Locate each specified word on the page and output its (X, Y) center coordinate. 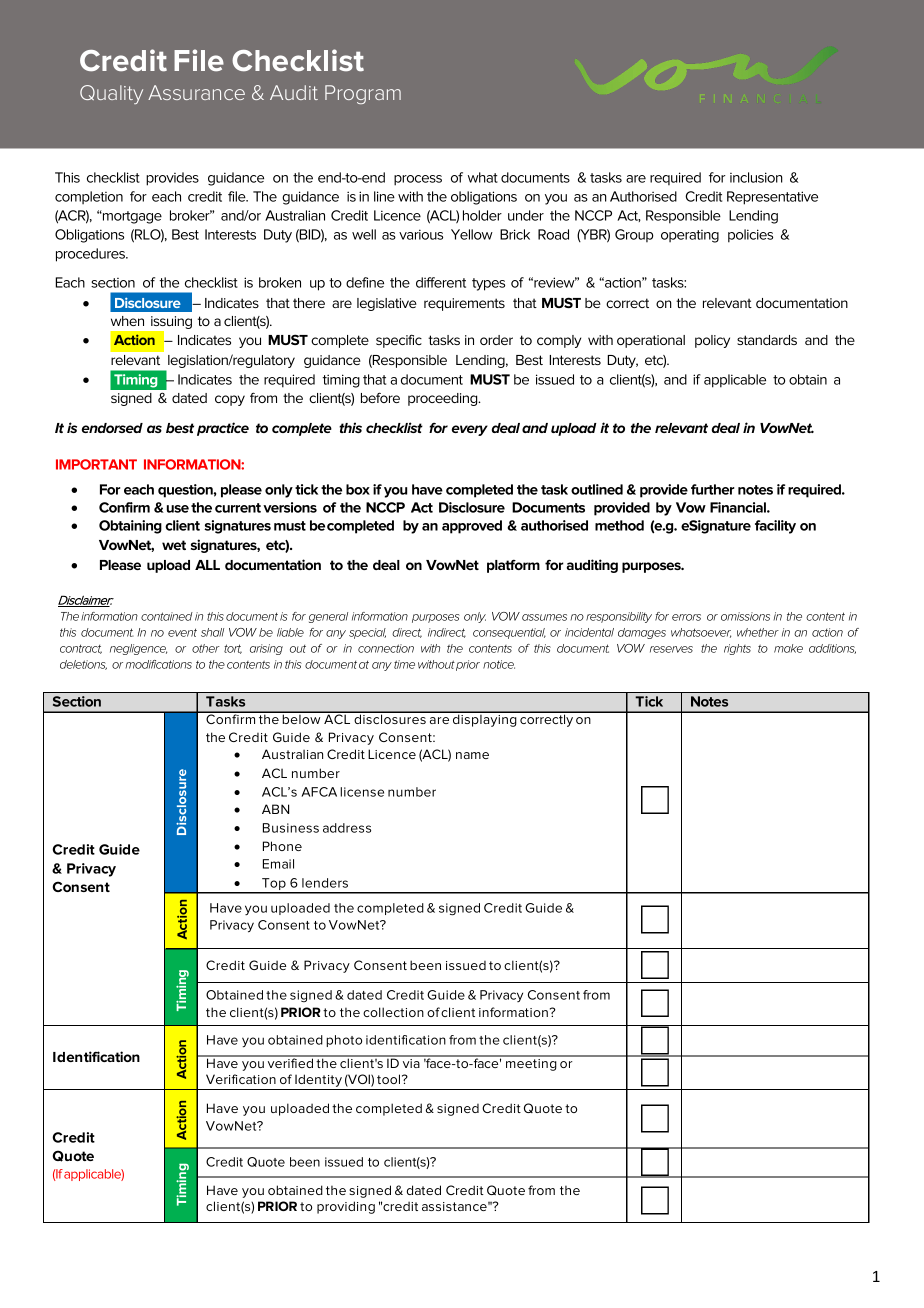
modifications (159, 664)
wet (174, 545)
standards (767, 340)
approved (472, 527)
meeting (531, 1063)
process (418, 180)
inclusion (756, 177)
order (496, 340)
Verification (241, 1079)
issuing (170, 324)
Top (274, 885)
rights (737, 649)
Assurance (196, 92)
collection (393, 1012)
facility (775, 527)
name (472, 755)
